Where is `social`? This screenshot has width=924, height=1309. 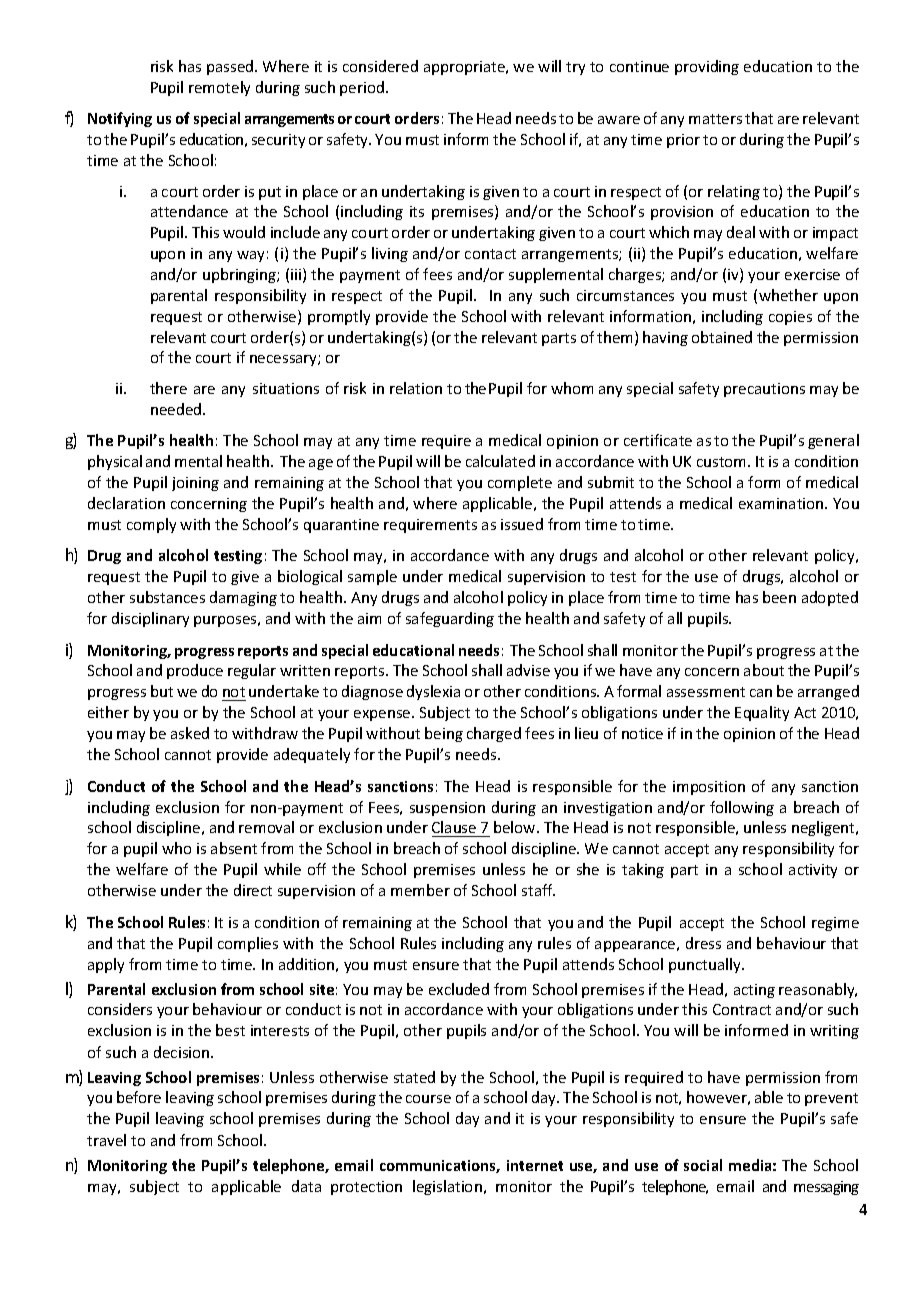
social is located at coordinates (703, 1165).
